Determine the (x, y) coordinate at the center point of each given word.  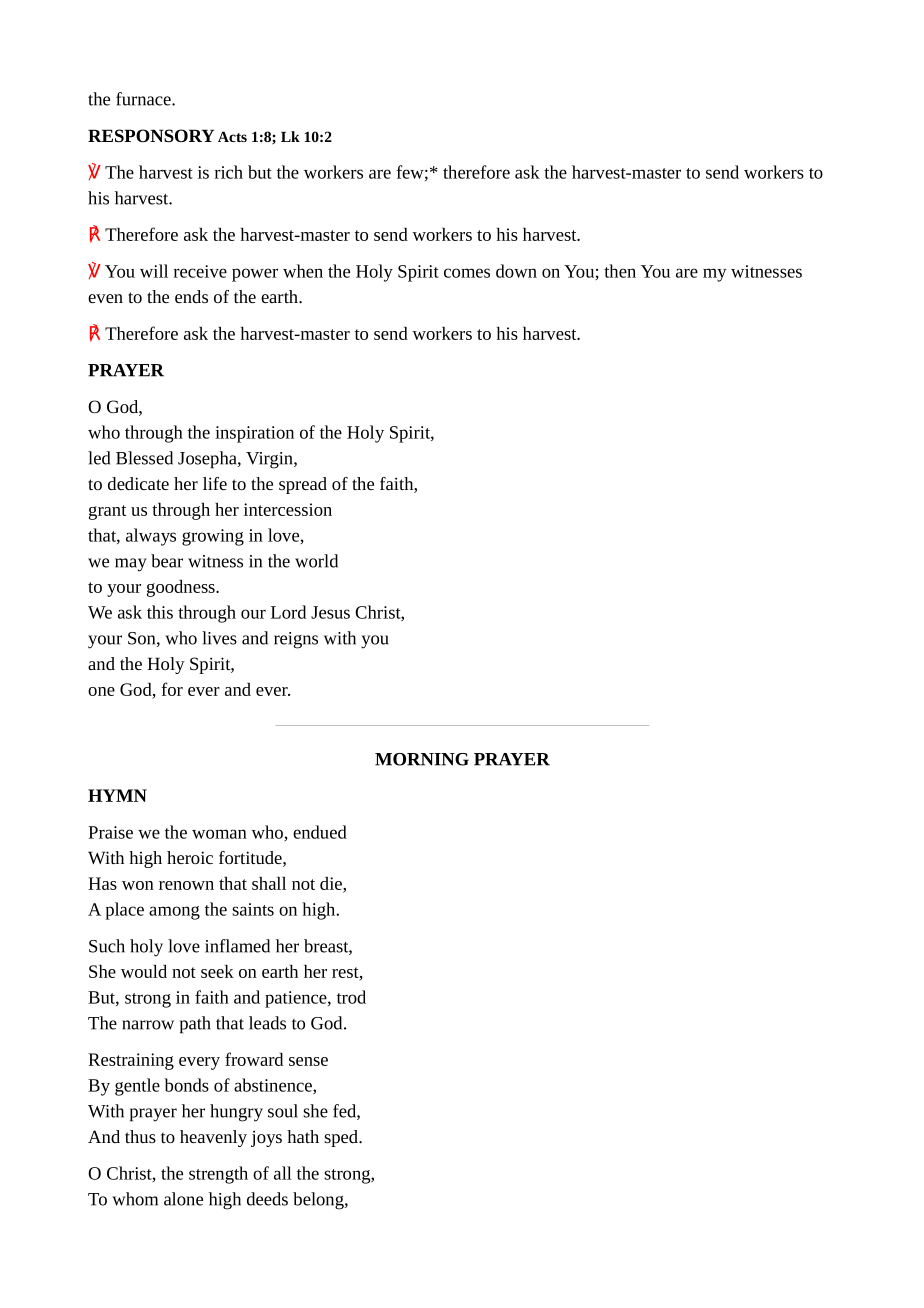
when (303, 271)
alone (183, 1199)
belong (319, 1201)
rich (229, 172)
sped (342, 1138)
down (516, 271)
